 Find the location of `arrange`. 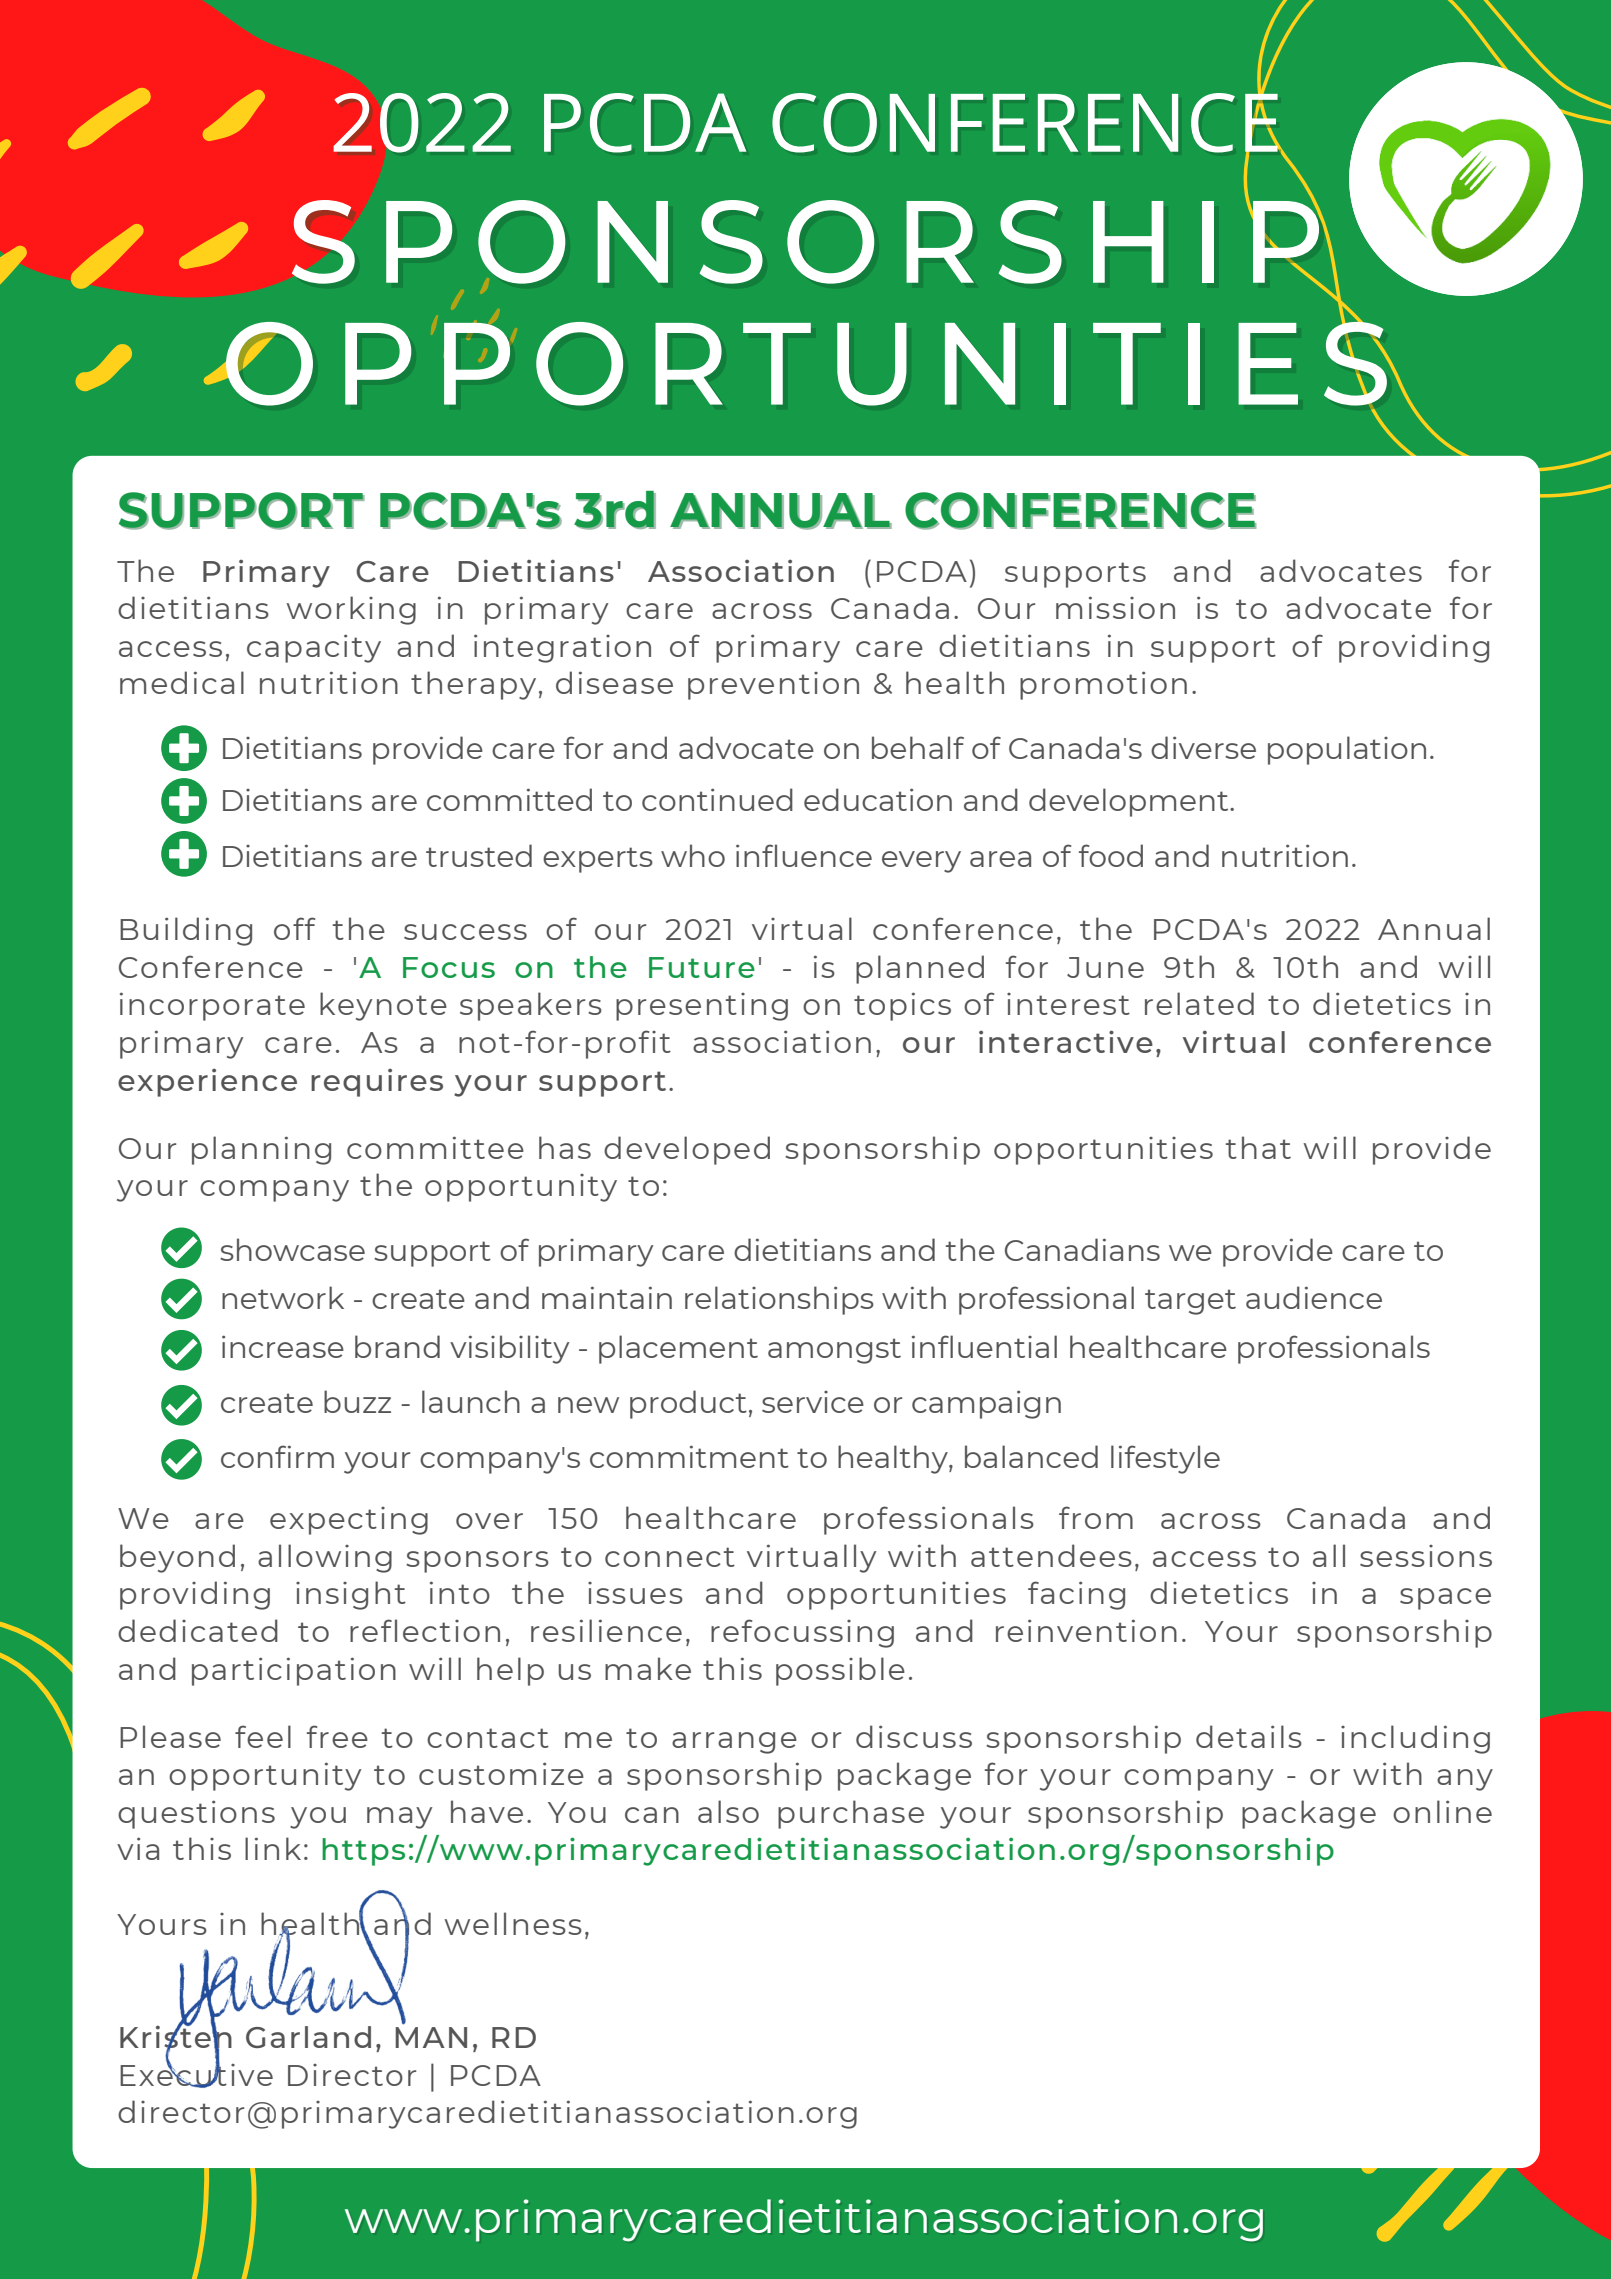

arrange is located at coordinates (734, 1743).
